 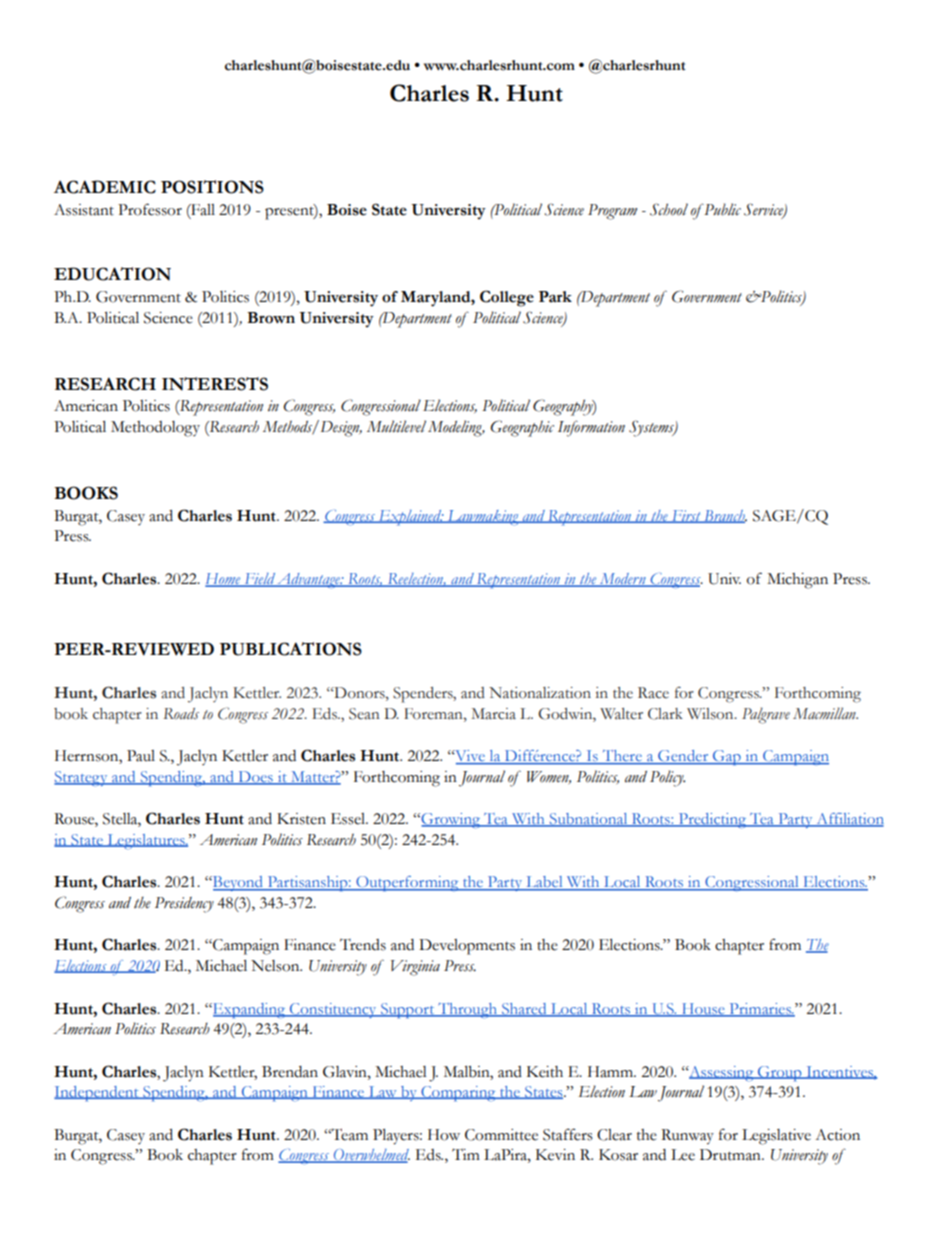 What do you see at coordinates (444, 1135) in the screenshot?
I see `How` at bounding box center [444, 1135].
